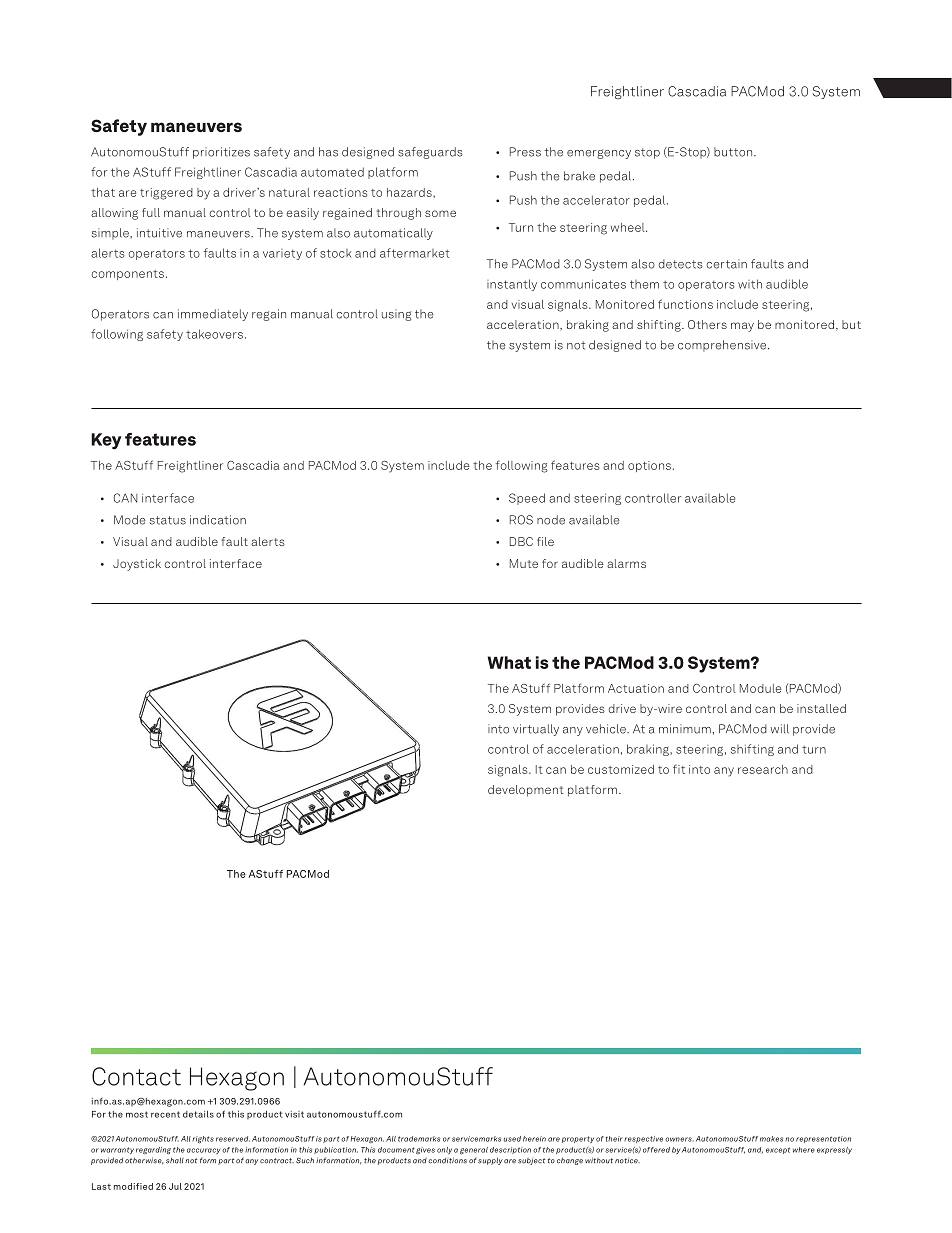  I want to click on general, so click(474, 1151).
